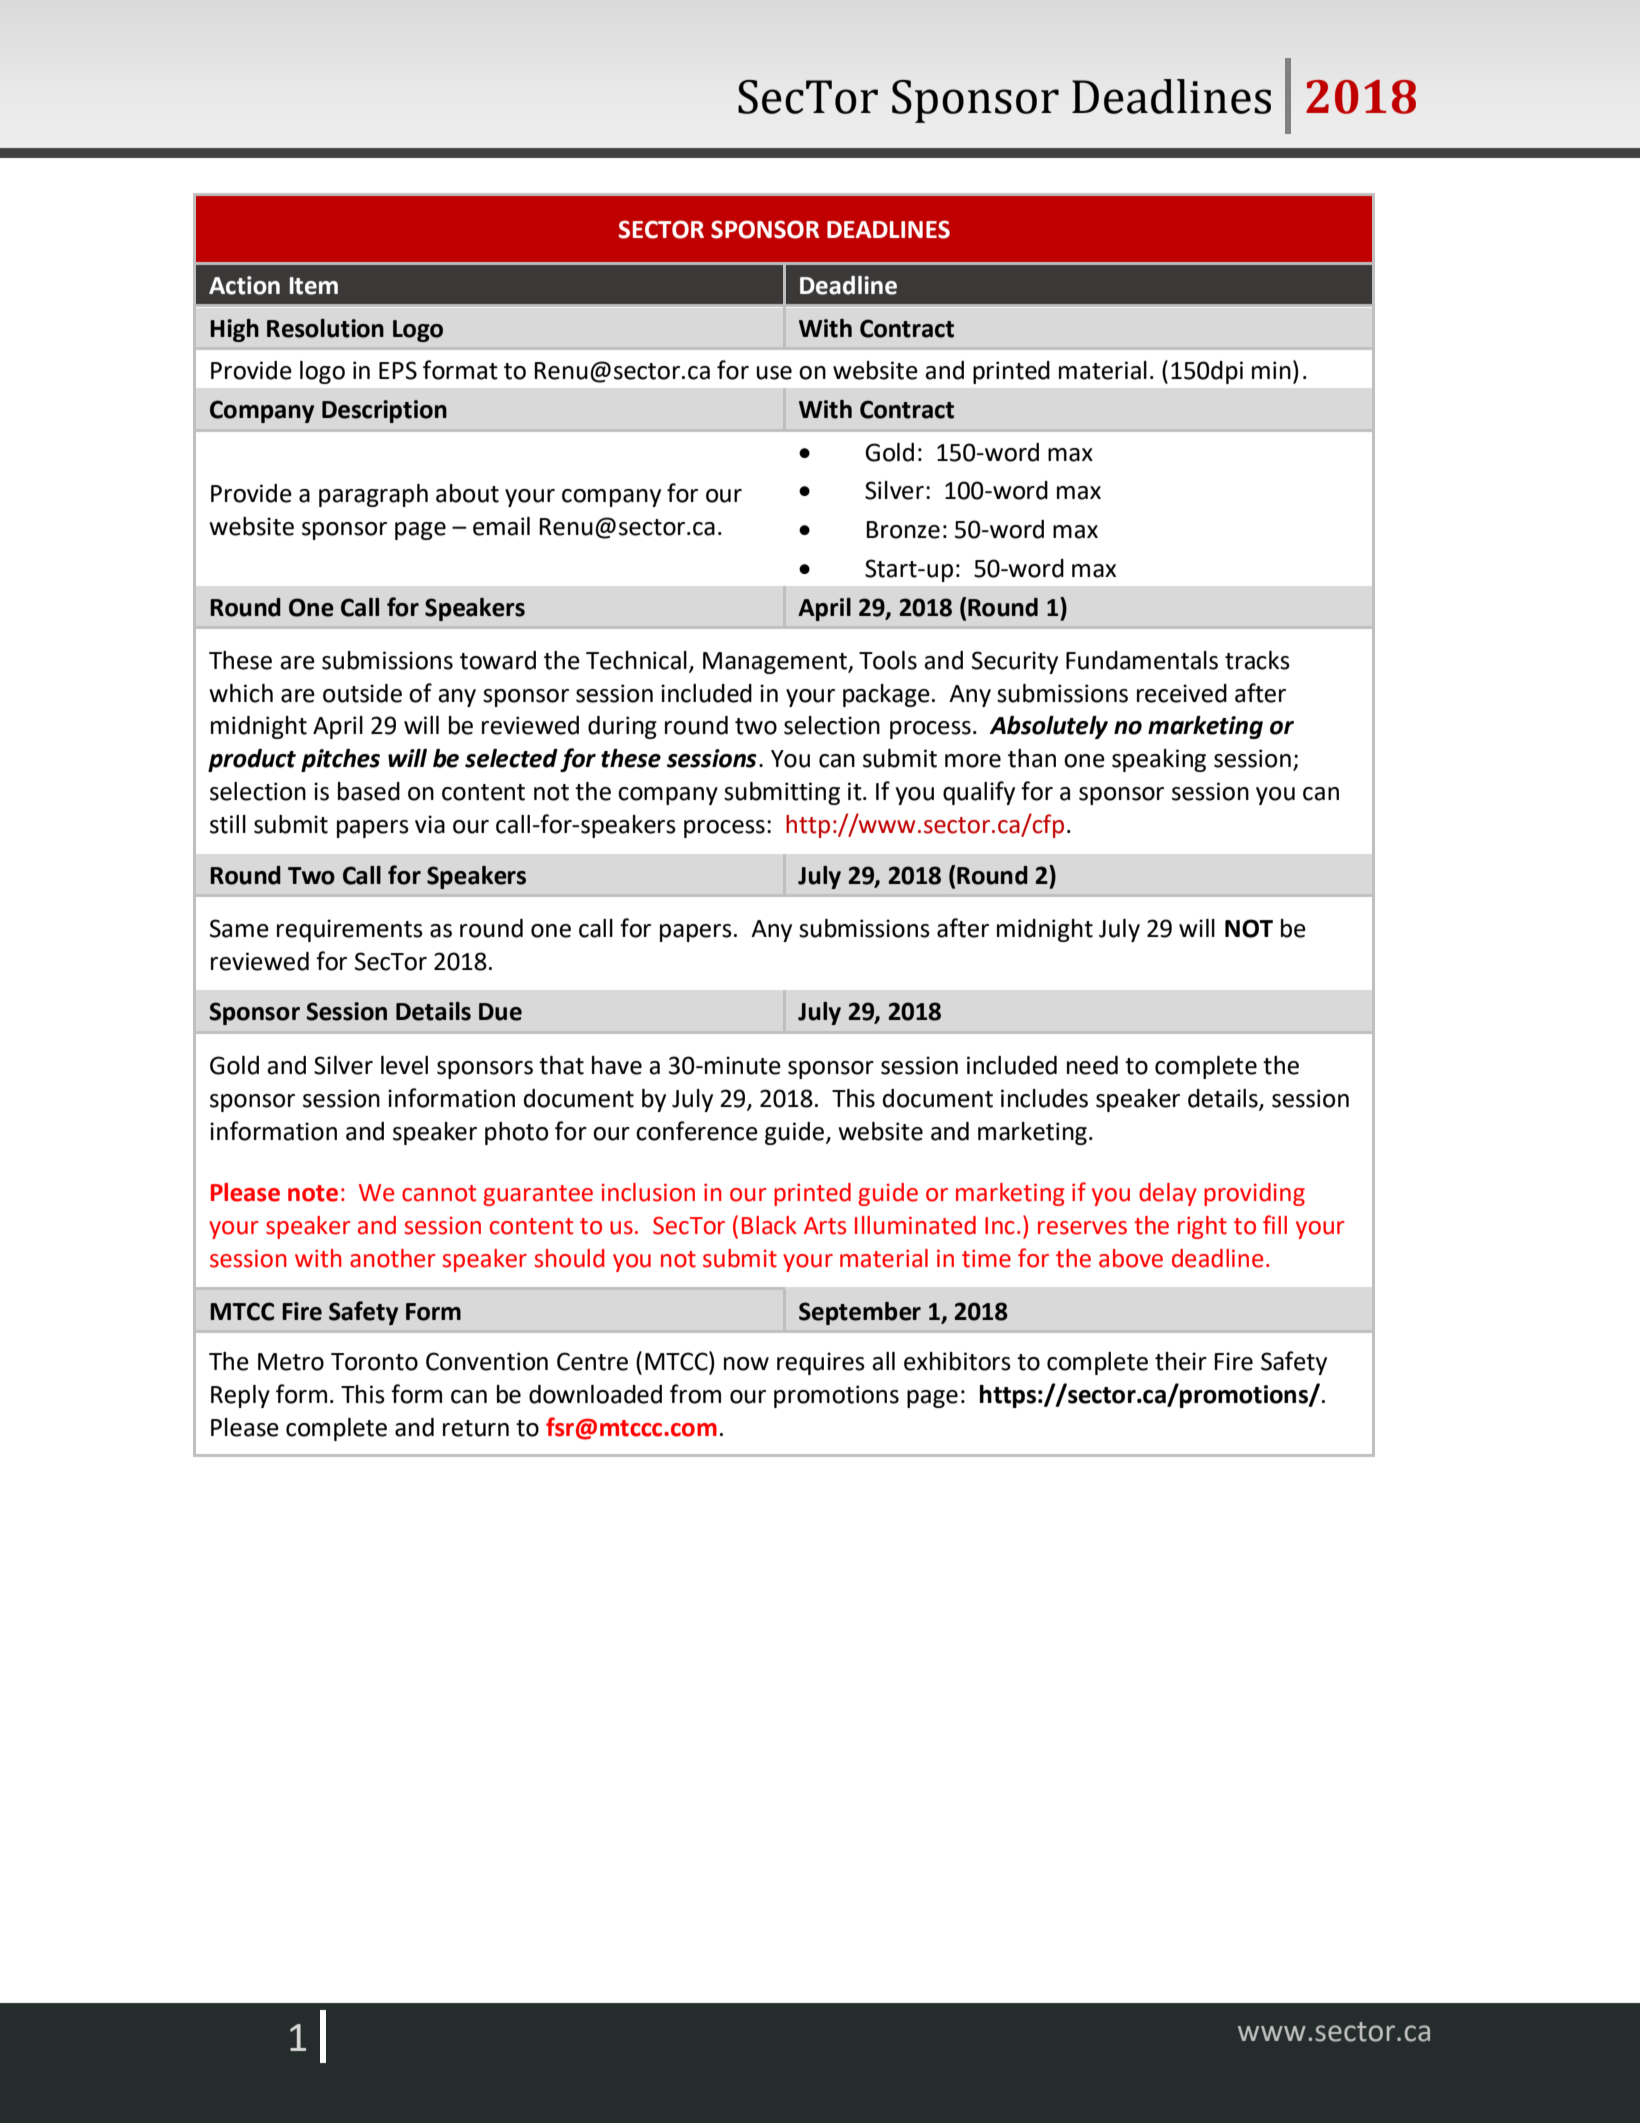 The height and width of the page is (2123, 1640). Describe the element at coordinates (617, 1065) in the page. I see `have` at that location.
